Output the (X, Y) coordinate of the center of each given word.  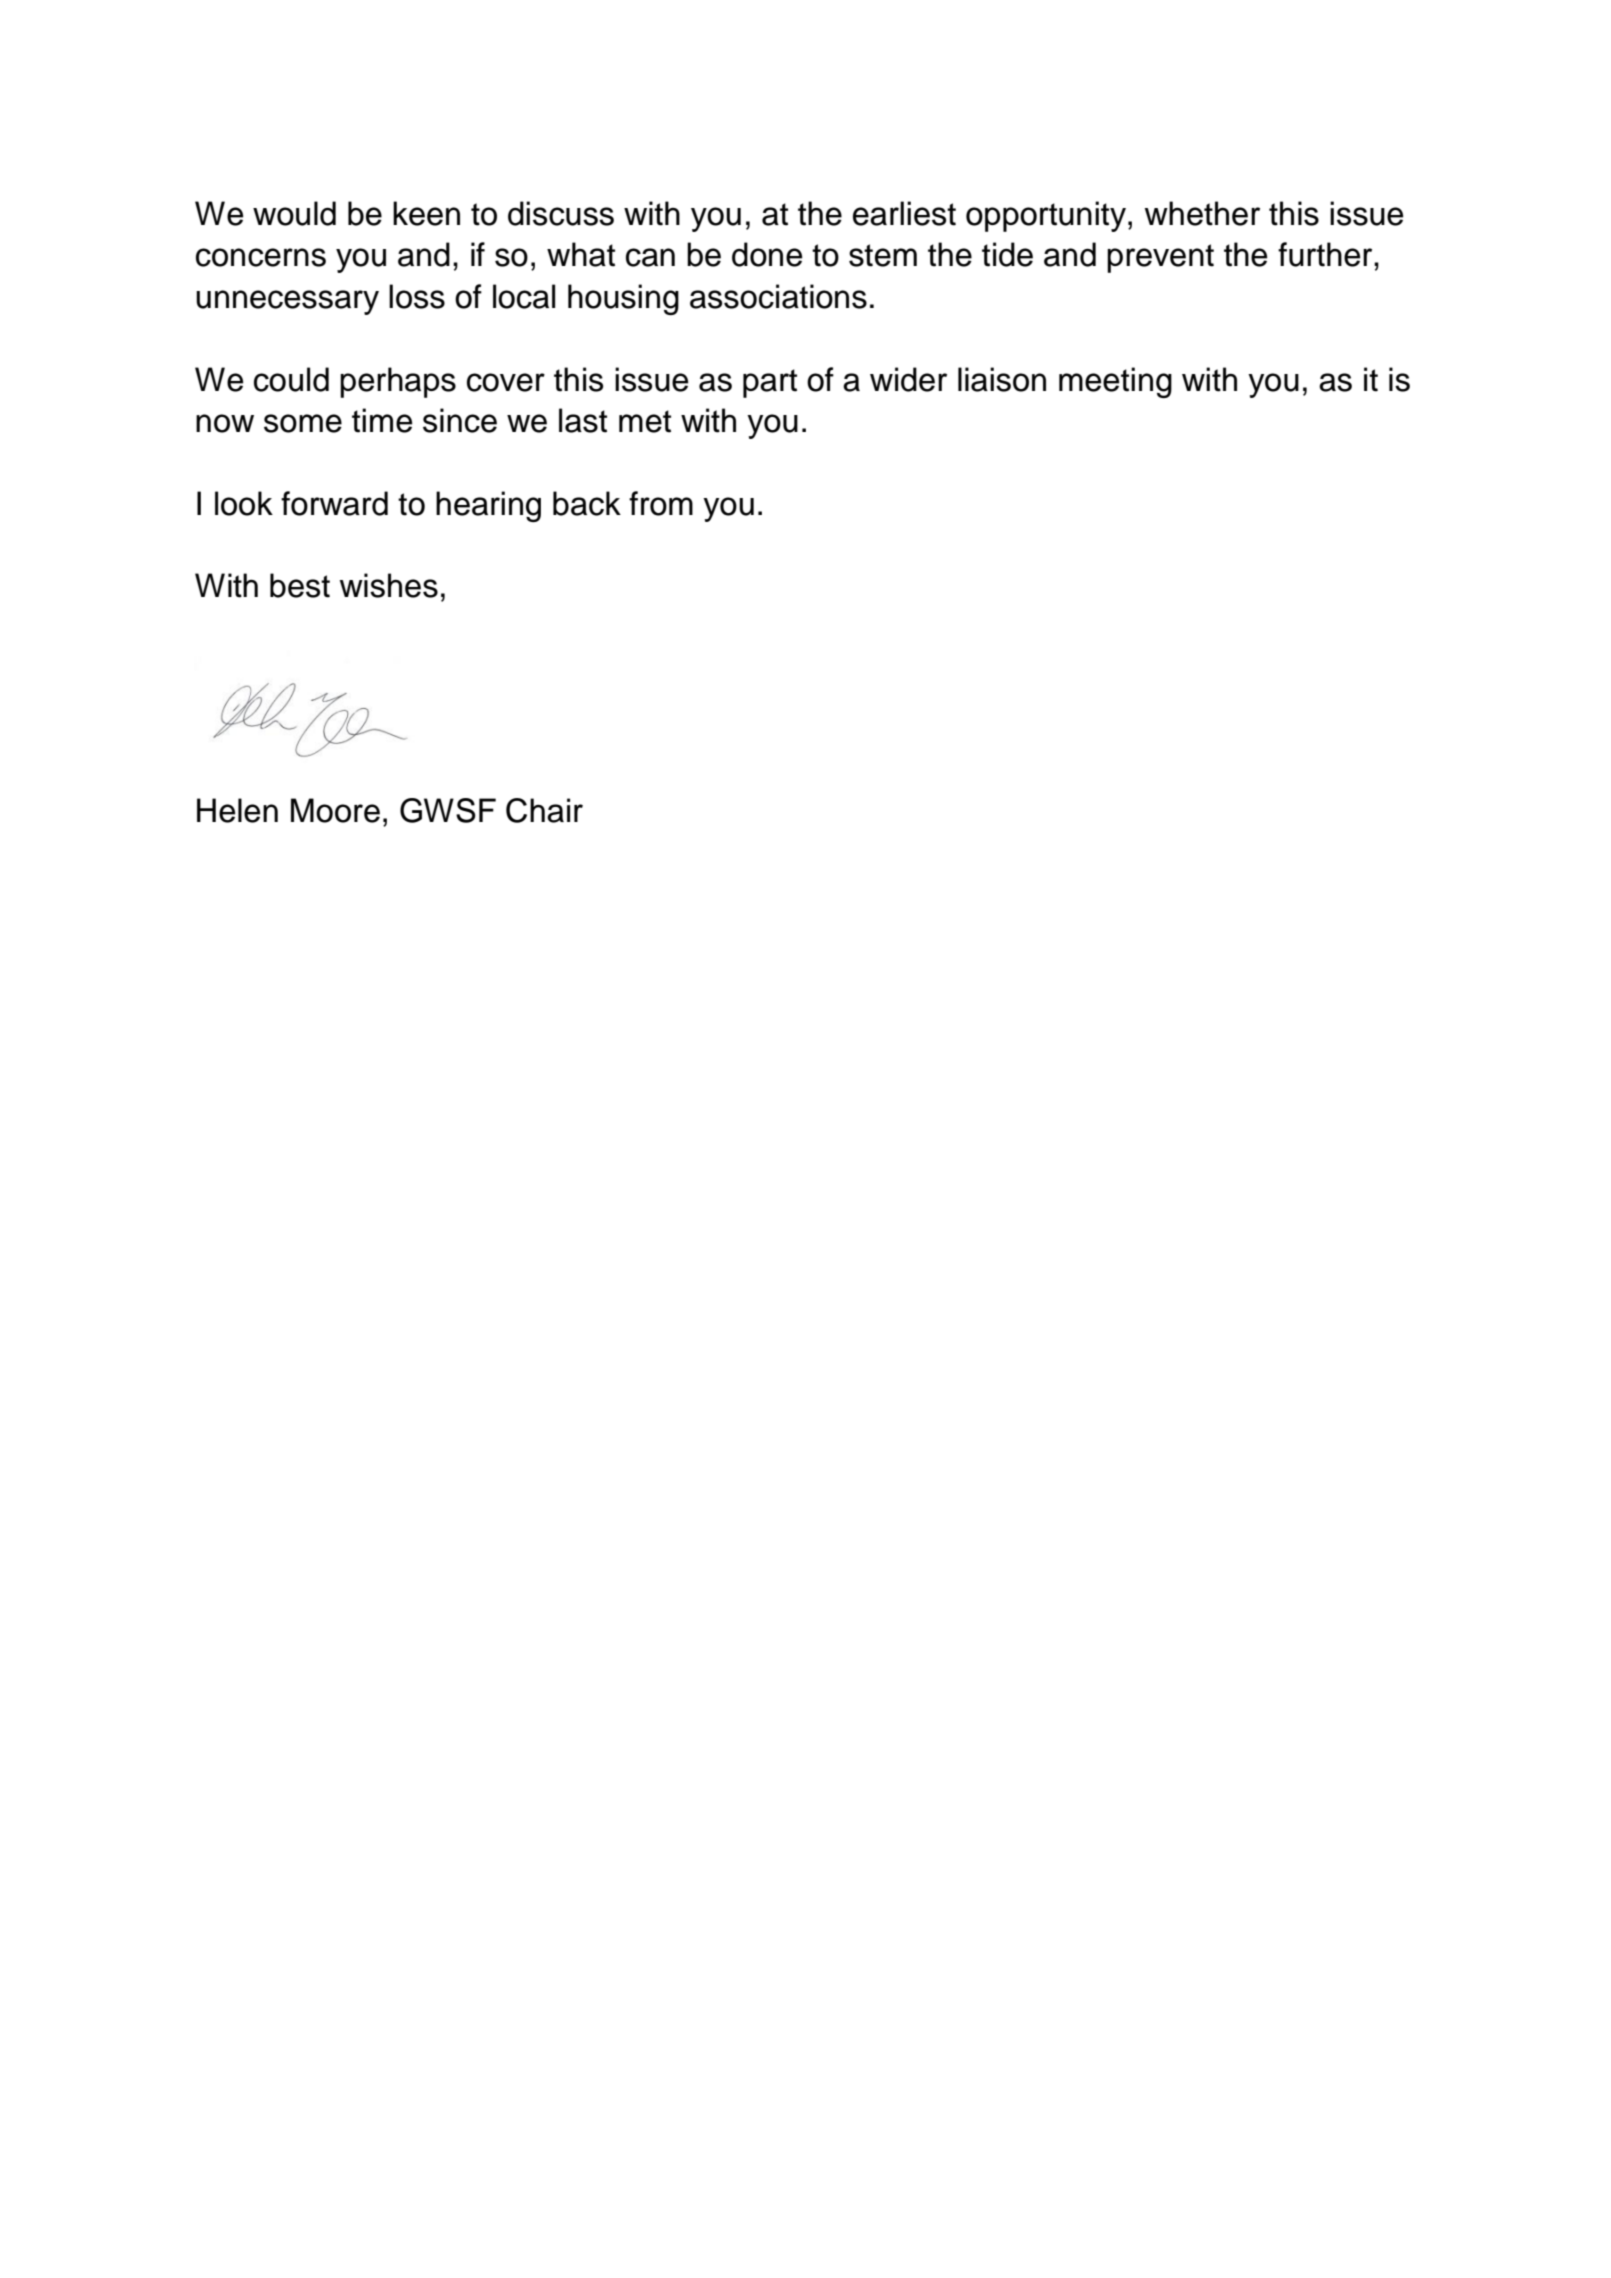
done (767, 254)
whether (1202, 213)
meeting (1115, 382)
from (661, 503)
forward (334, 503)
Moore (335, 810)
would (294, 213)
